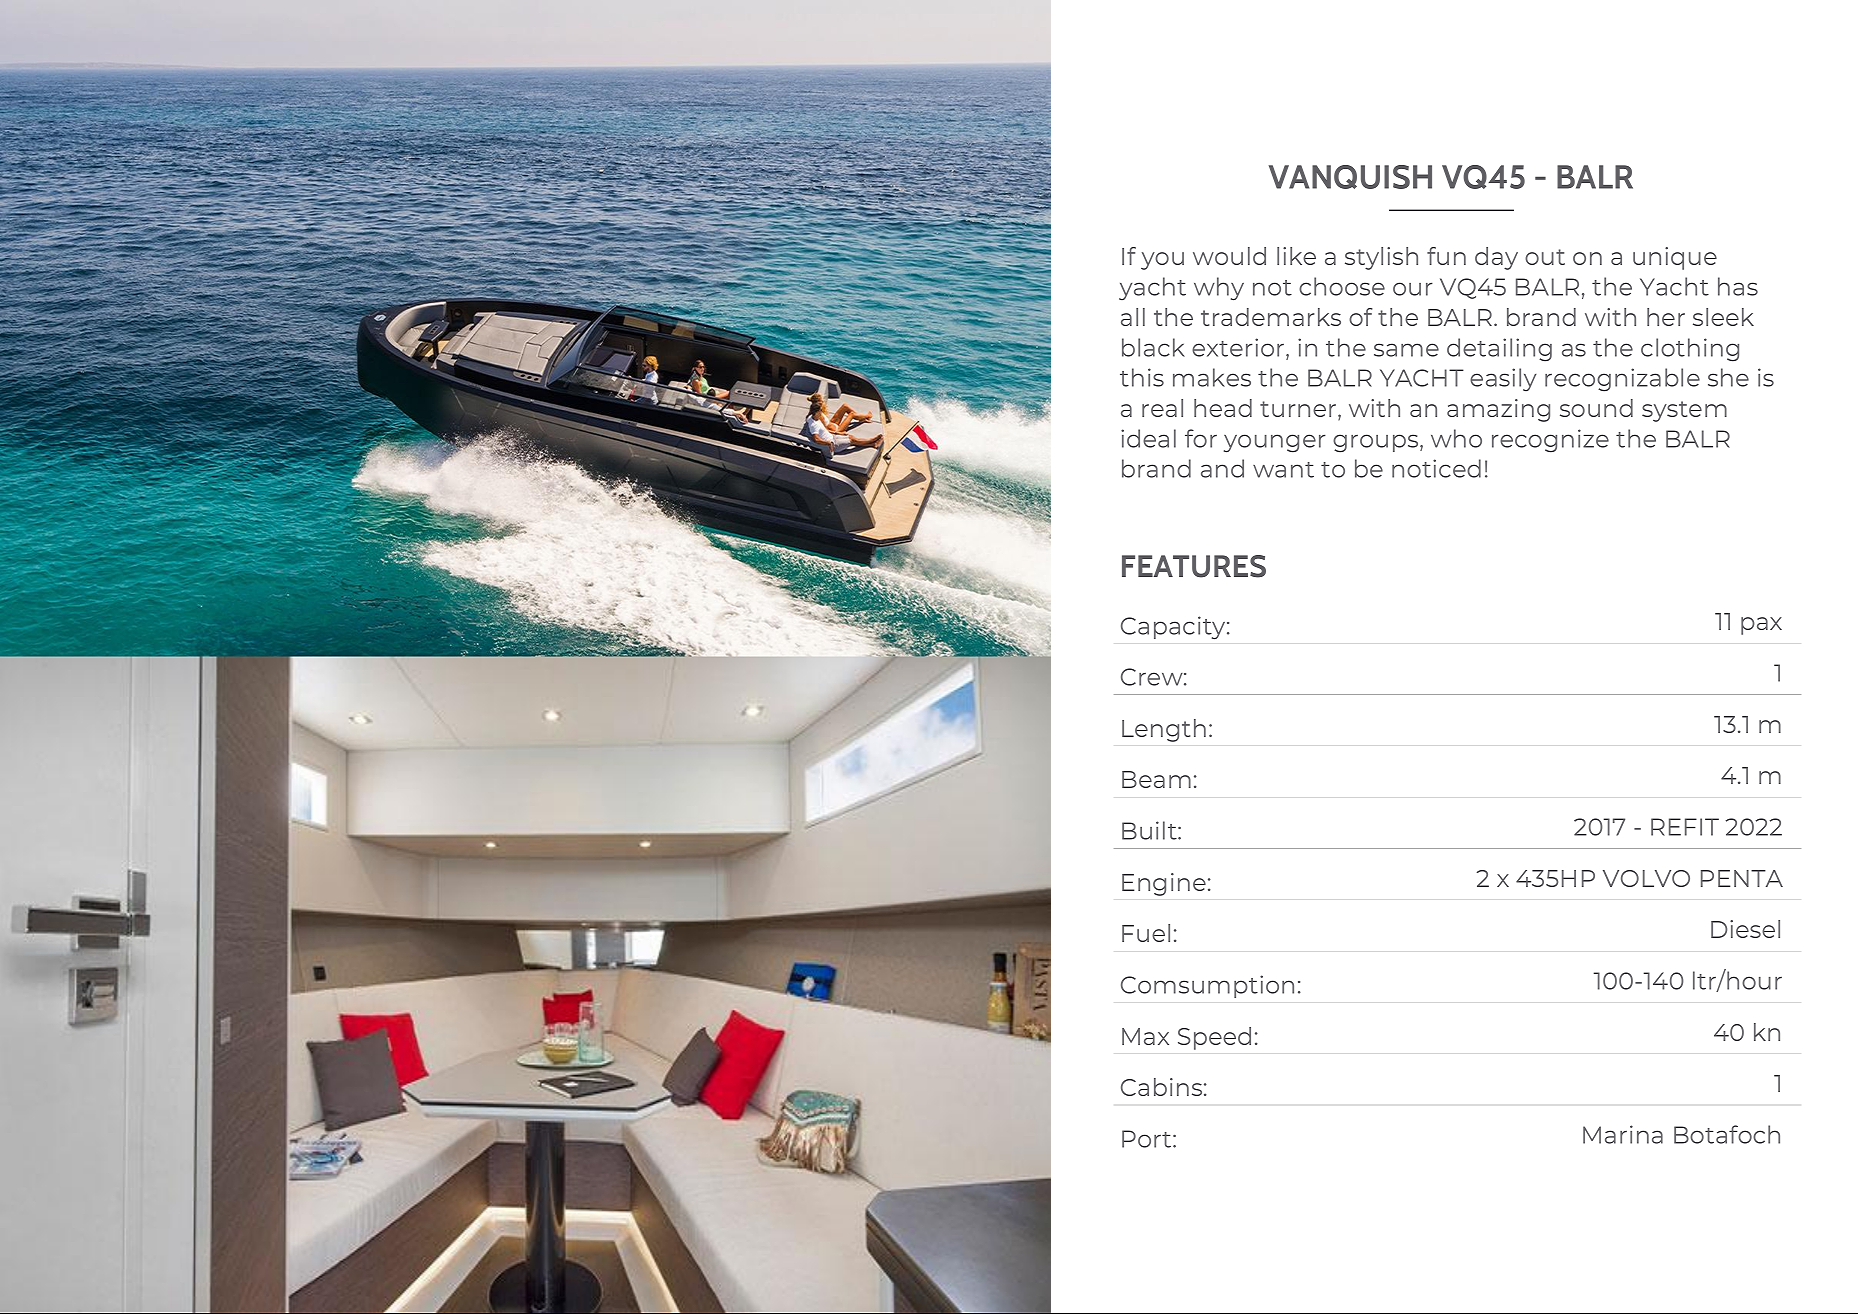 The image size is (1858, 1314). What do you see at coordinates (1446, 256) in the image?
I see `fun` at bounding box center [1446, 256].
